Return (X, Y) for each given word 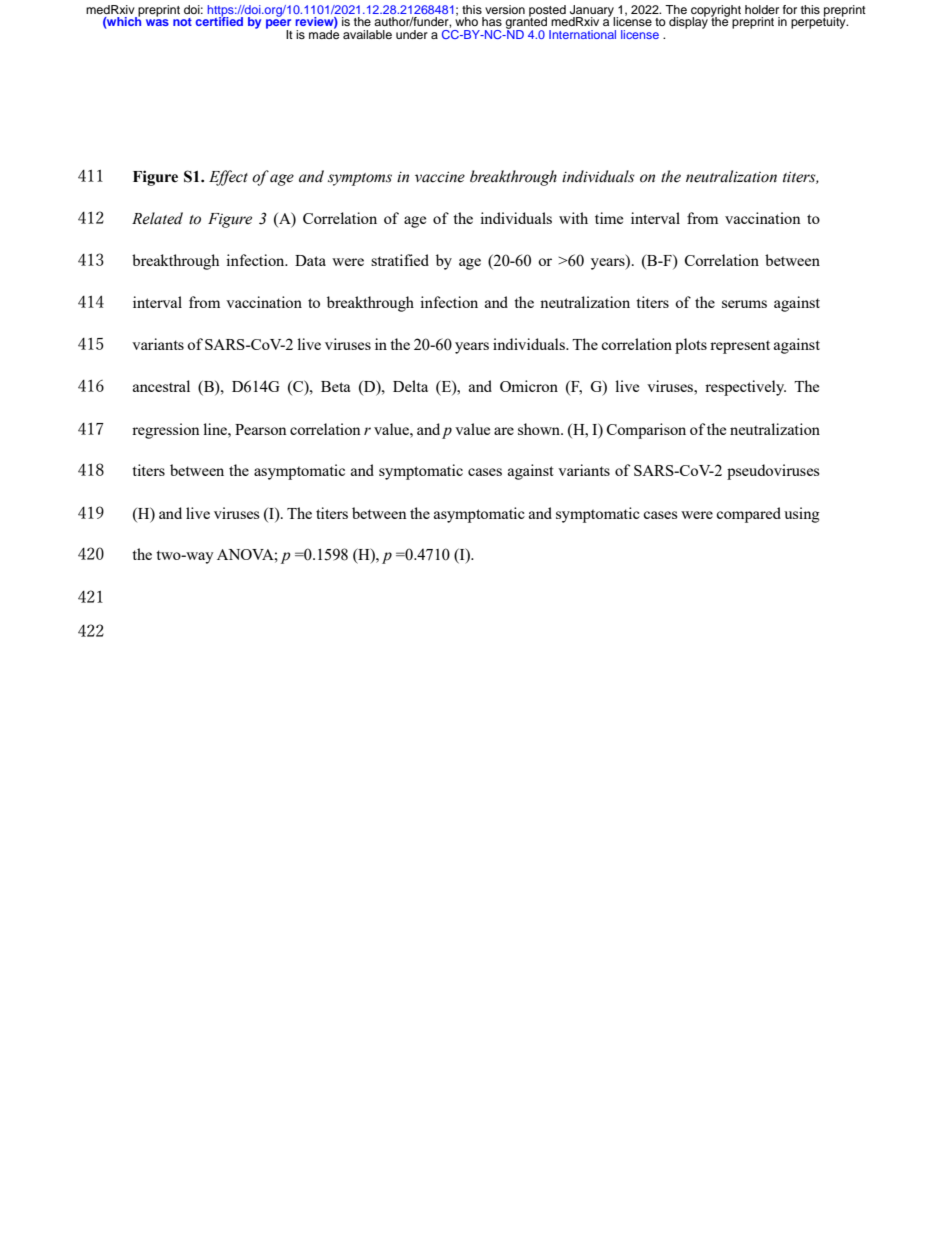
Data (310, 260)
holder (762, 9)
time (609, 218)
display (688, 22)
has (492, 21)
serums (744, 304)
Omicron (529, 386)
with (573, 218)
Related (157, 218)
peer (279, 25)
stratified (400, 260)
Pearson (261, 429)
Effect (228, 178)
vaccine (440, 177)
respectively (745, 388)
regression (166, 431)
